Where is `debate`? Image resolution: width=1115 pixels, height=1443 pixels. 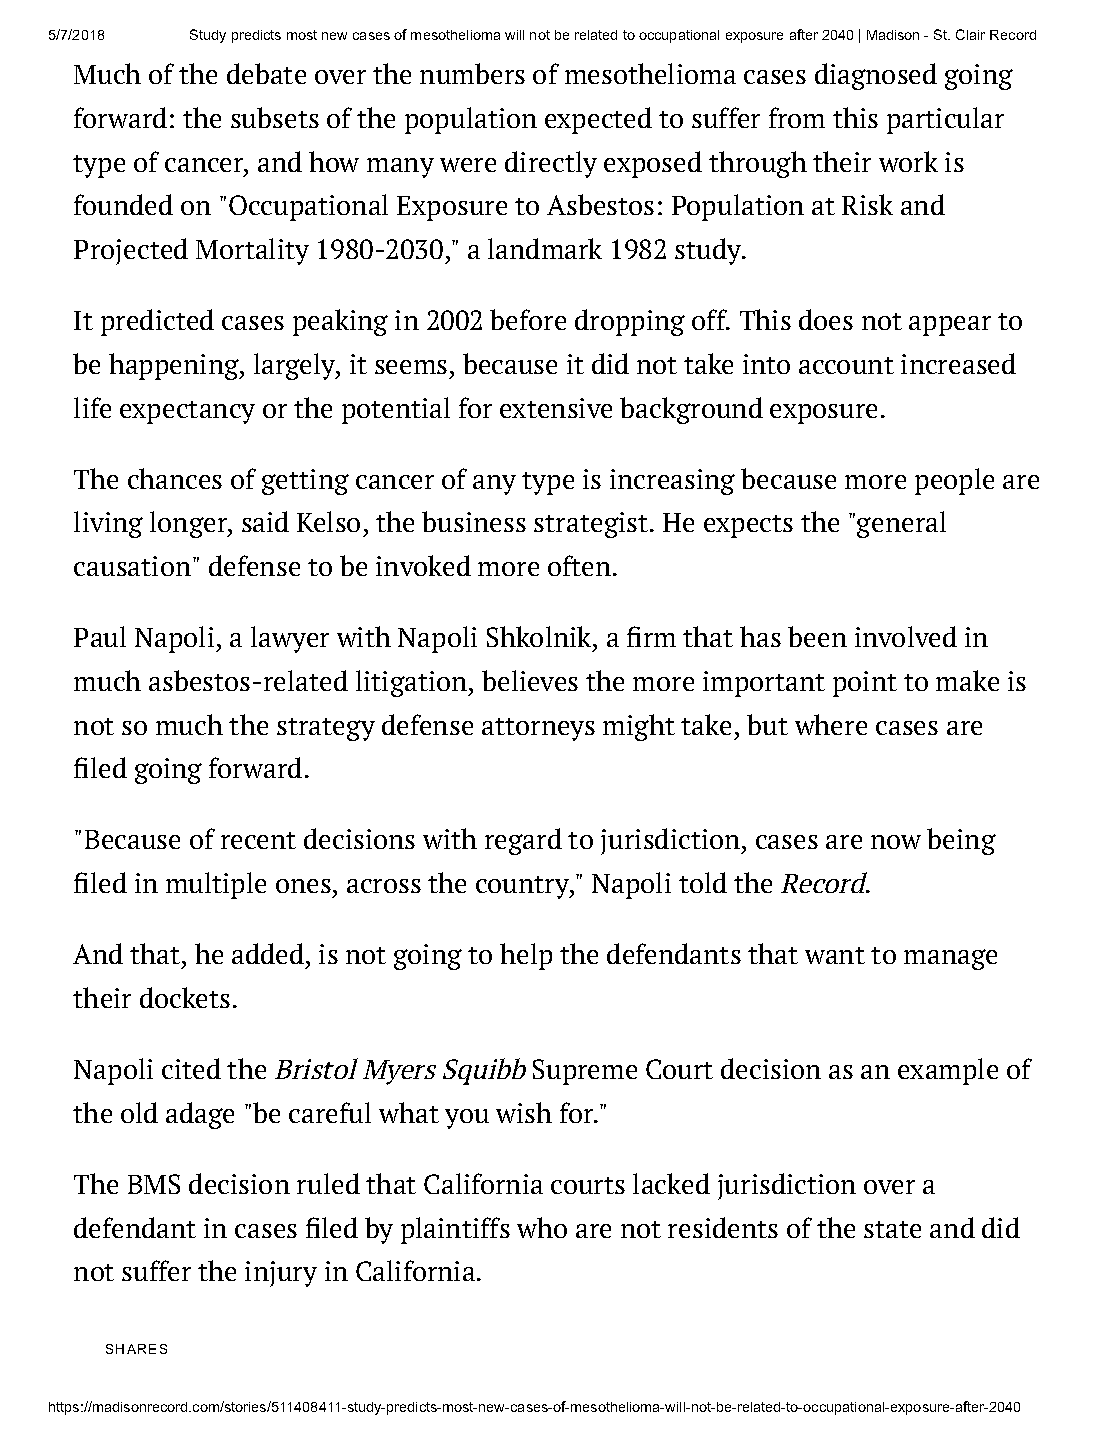
debate is located at coordinates (266, 73).
